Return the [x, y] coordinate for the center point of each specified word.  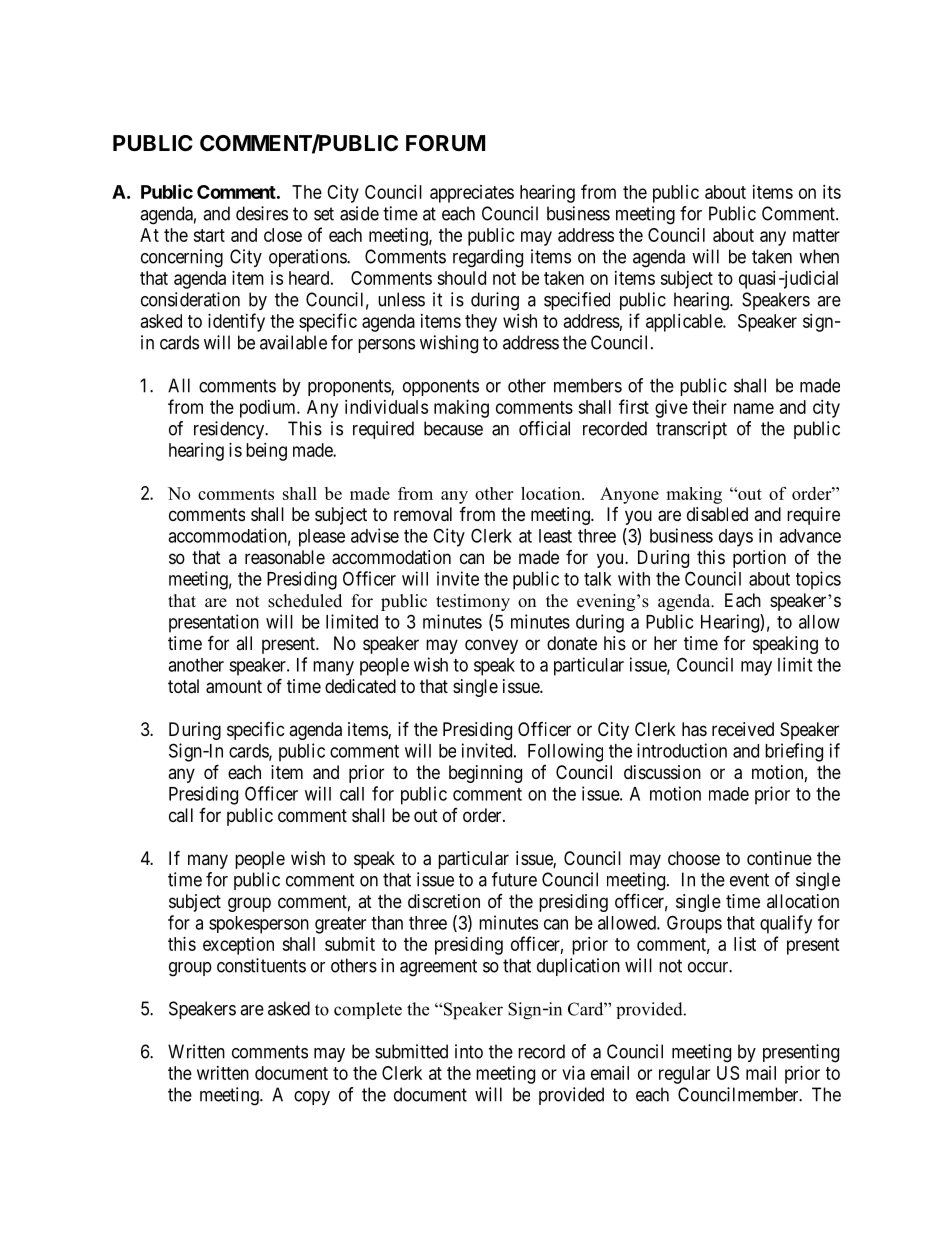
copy [312, 1098]
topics [818, 580]
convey [491, 646]
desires [262, 213]
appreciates [472, 194]
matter [816, 235]
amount [234, 687]
